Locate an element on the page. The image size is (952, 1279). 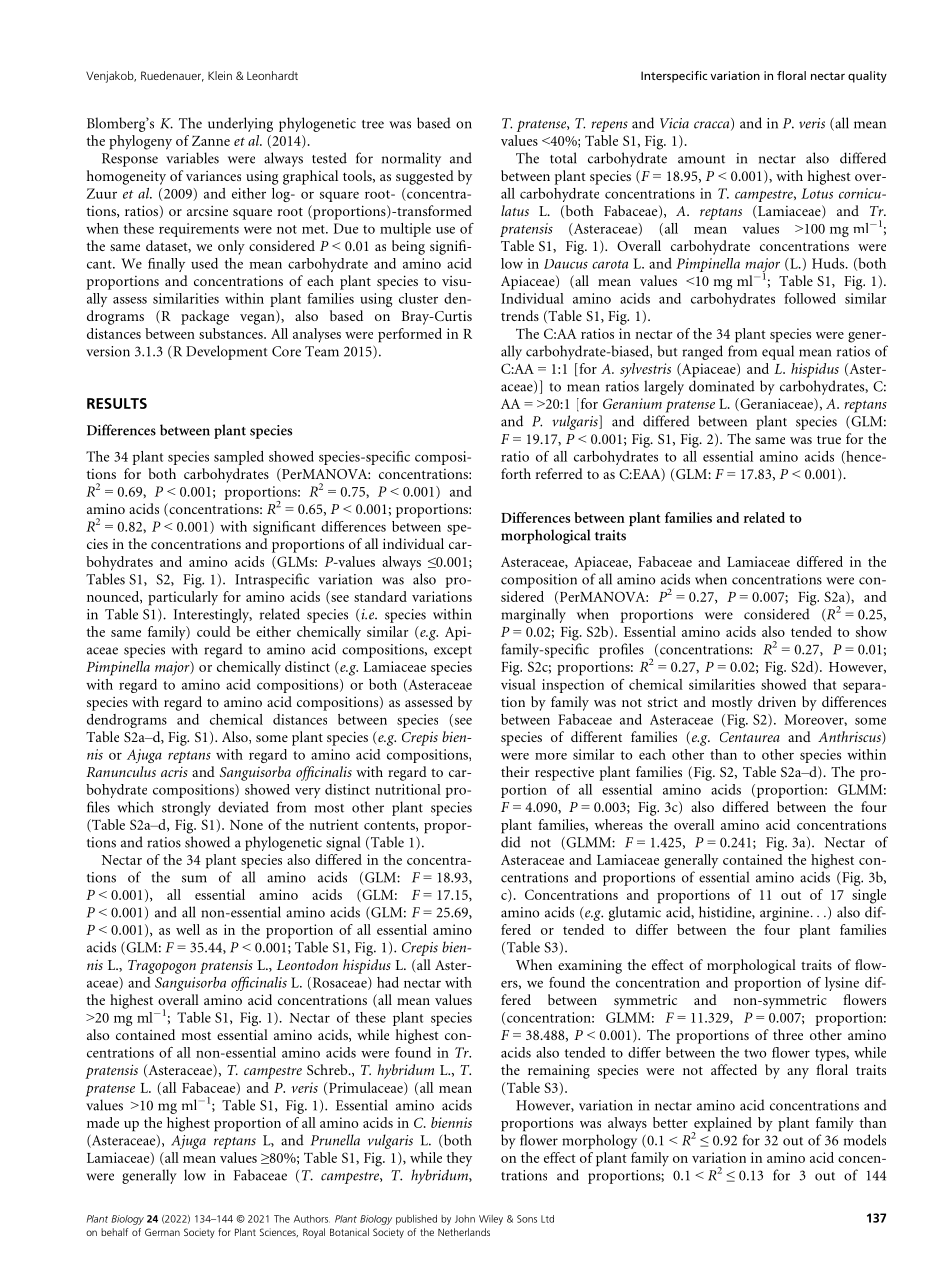
except is located at coordinates (453, 652).
